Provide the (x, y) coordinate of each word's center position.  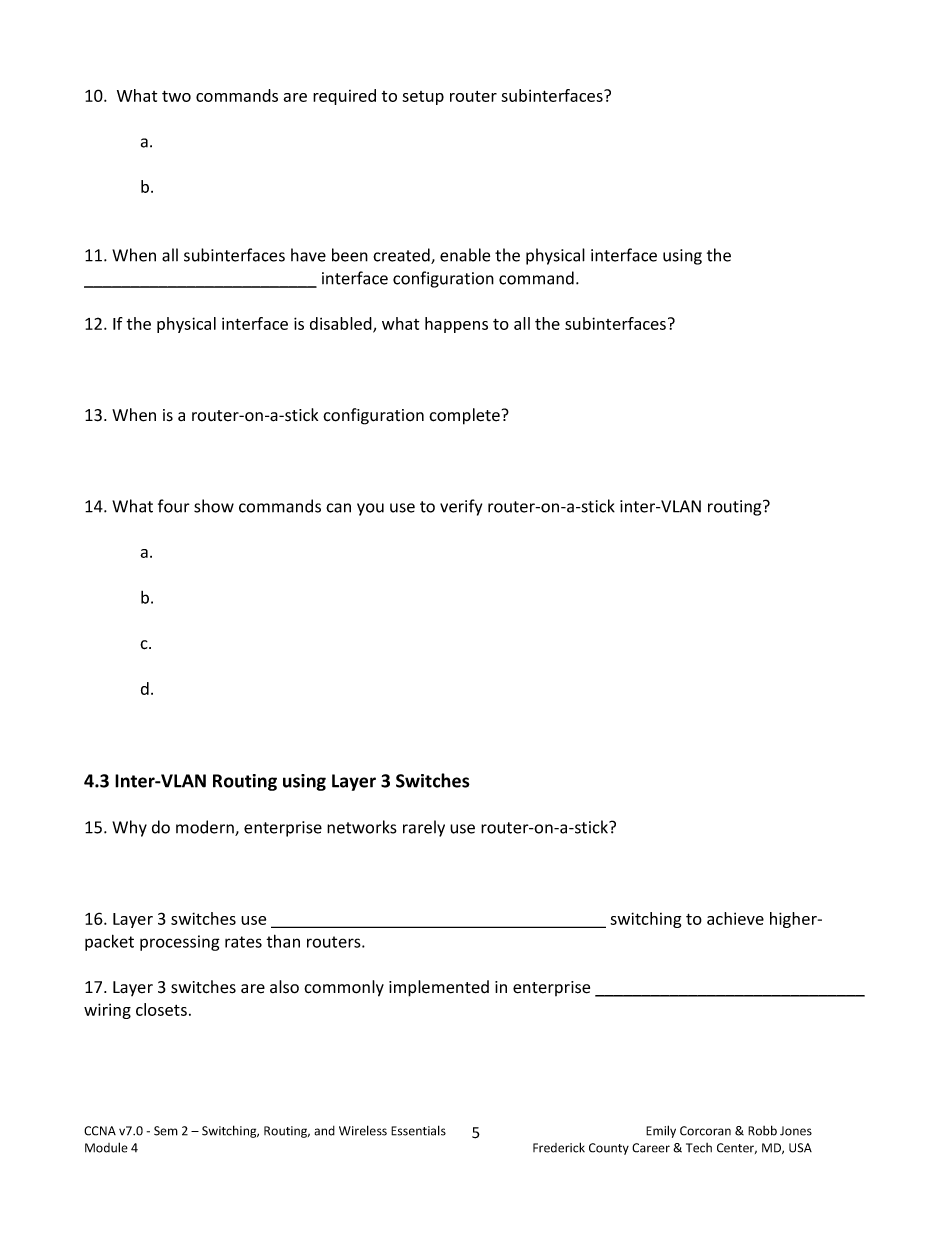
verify (461, 507)
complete (464, 416)
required (344, 97)
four (174, 506)
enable (465, 255)
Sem (166, 1131)
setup (423, 98)
